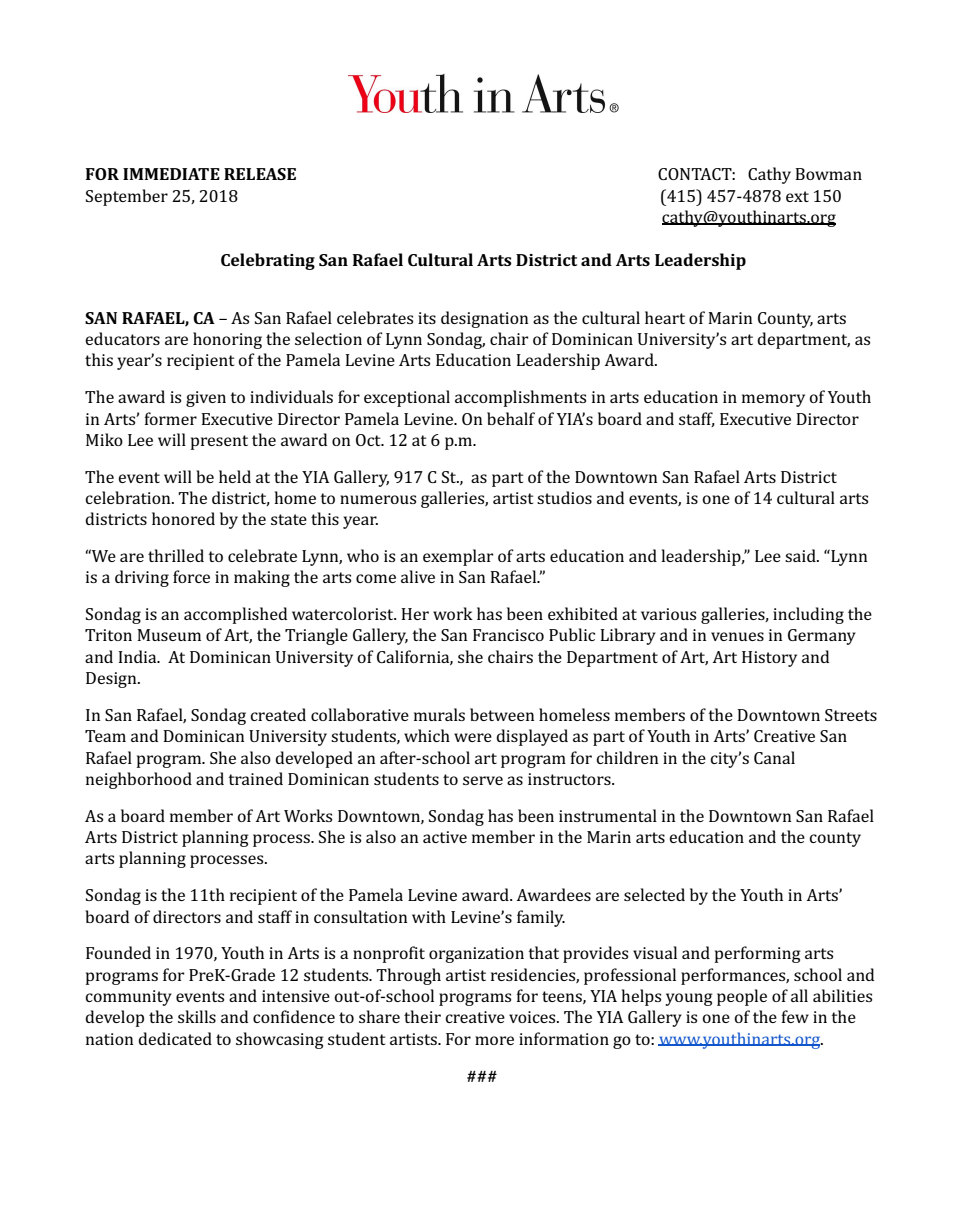  Describe the element at coordinates (235, 615) in the screenshot. I see `accomplished` at that location.
